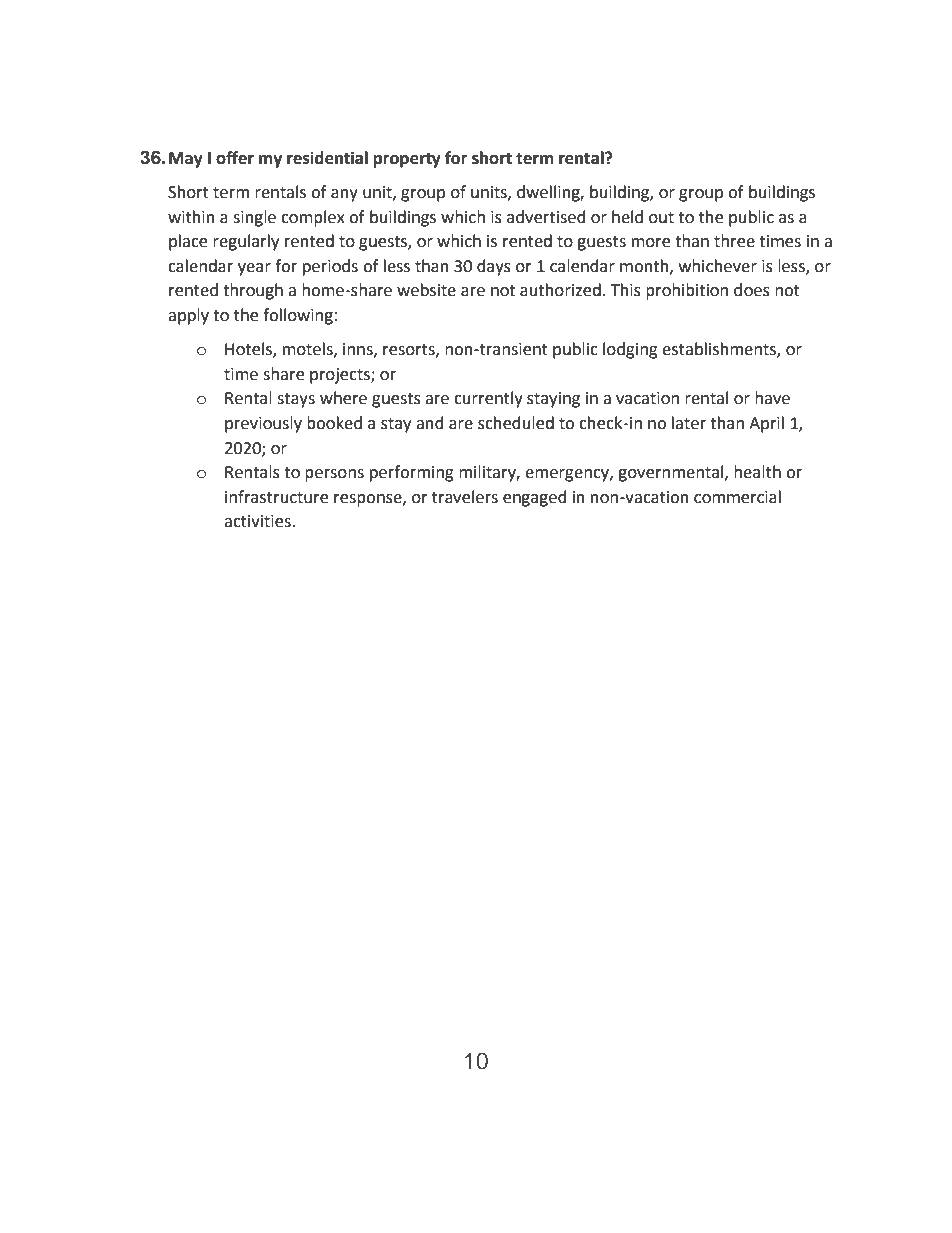 The image size is (952, 1233). What do you see at coordinates (737, 497) in the screenshot?
I see `commercial` at bounding box center [737, 497].
